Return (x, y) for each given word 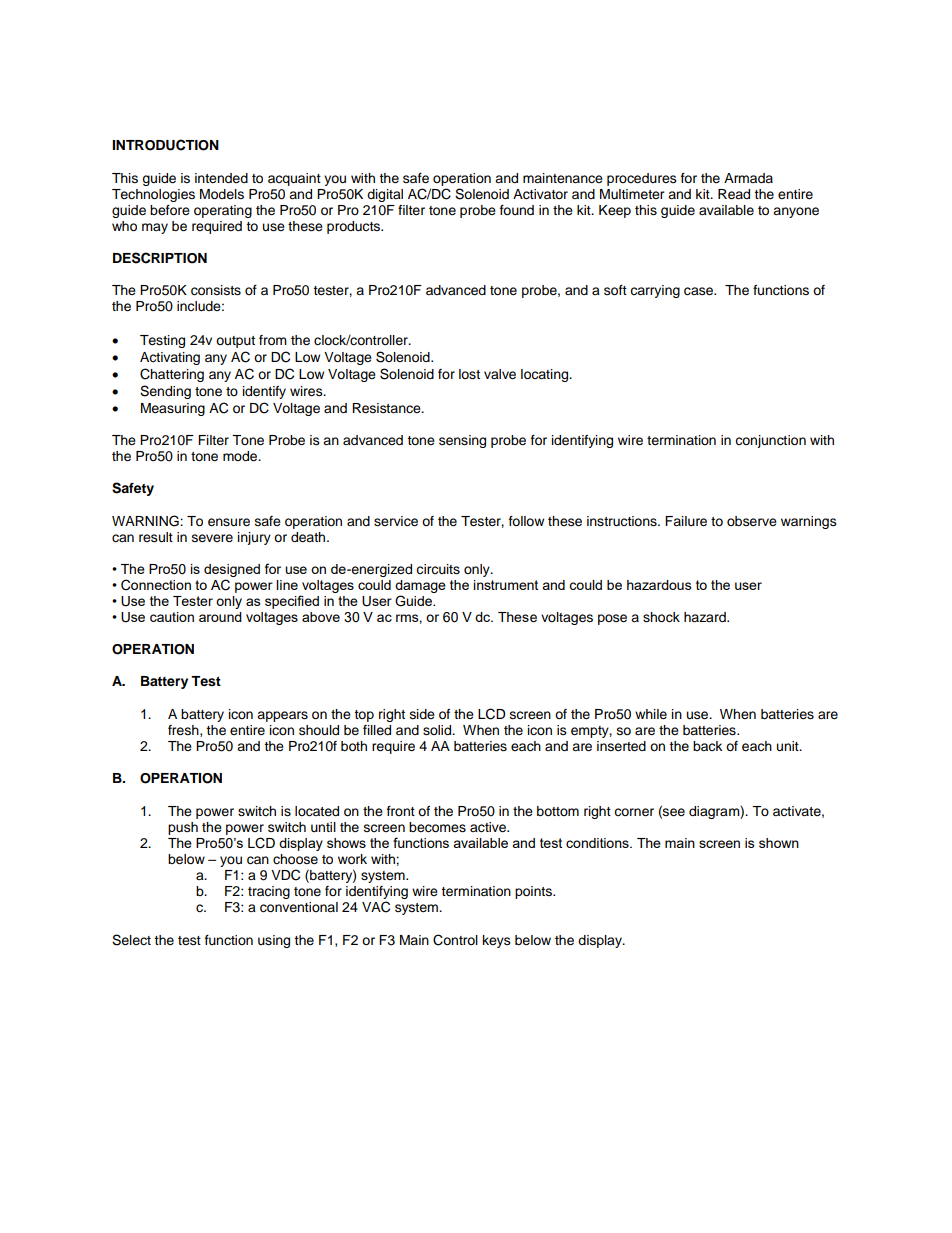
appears (282, 716)
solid (438, 730)
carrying (655, 291)
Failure (686, 521)
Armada (748, 178)
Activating (170, 358)
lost (469, 374)
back (707, 746)
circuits (438, 569)
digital (385, 195)
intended (221, 178)
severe (212, 538)
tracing (269, 892)
